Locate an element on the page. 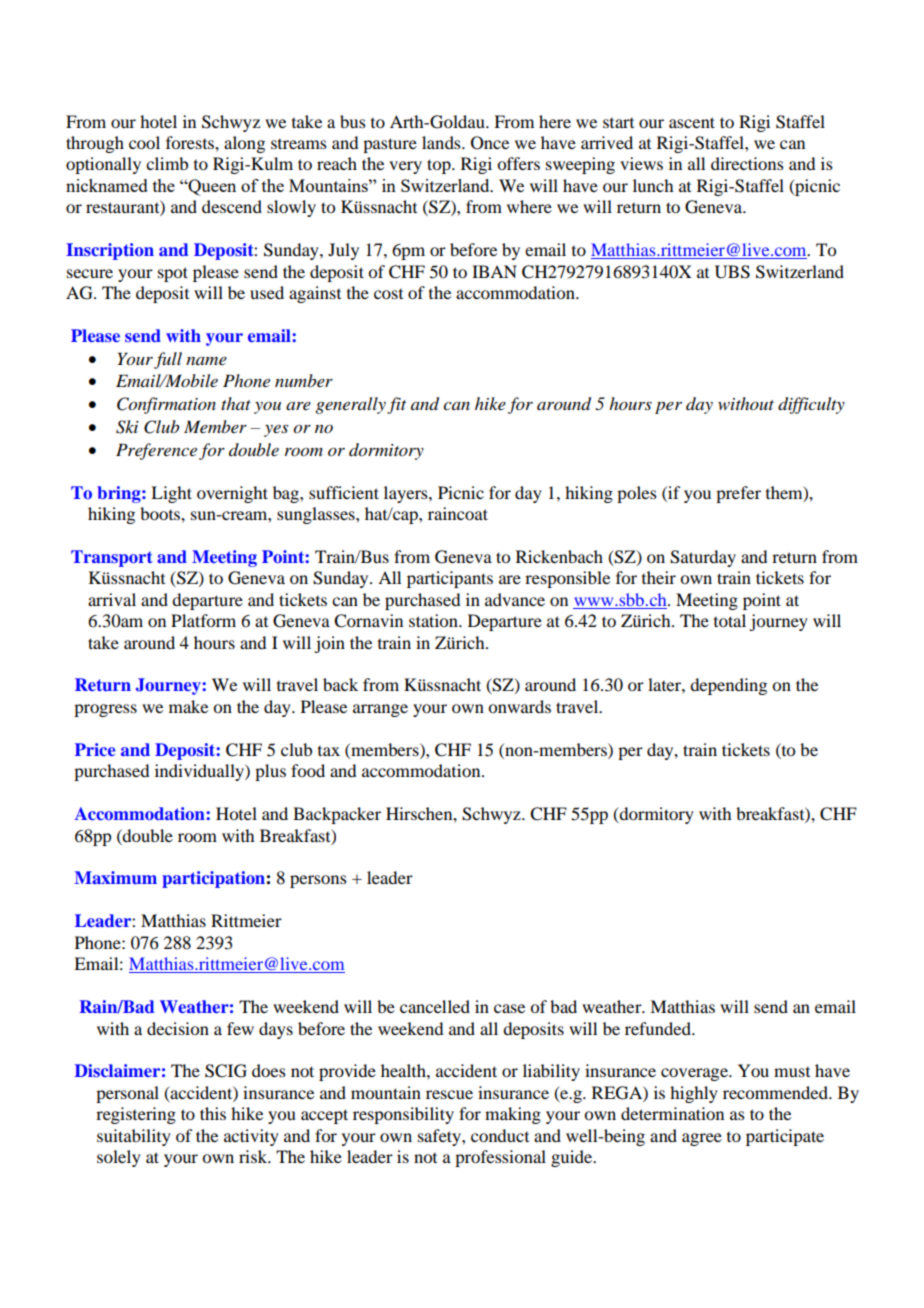 This document has height=1308, width=924. directions is located at coordinates (747, 163).
